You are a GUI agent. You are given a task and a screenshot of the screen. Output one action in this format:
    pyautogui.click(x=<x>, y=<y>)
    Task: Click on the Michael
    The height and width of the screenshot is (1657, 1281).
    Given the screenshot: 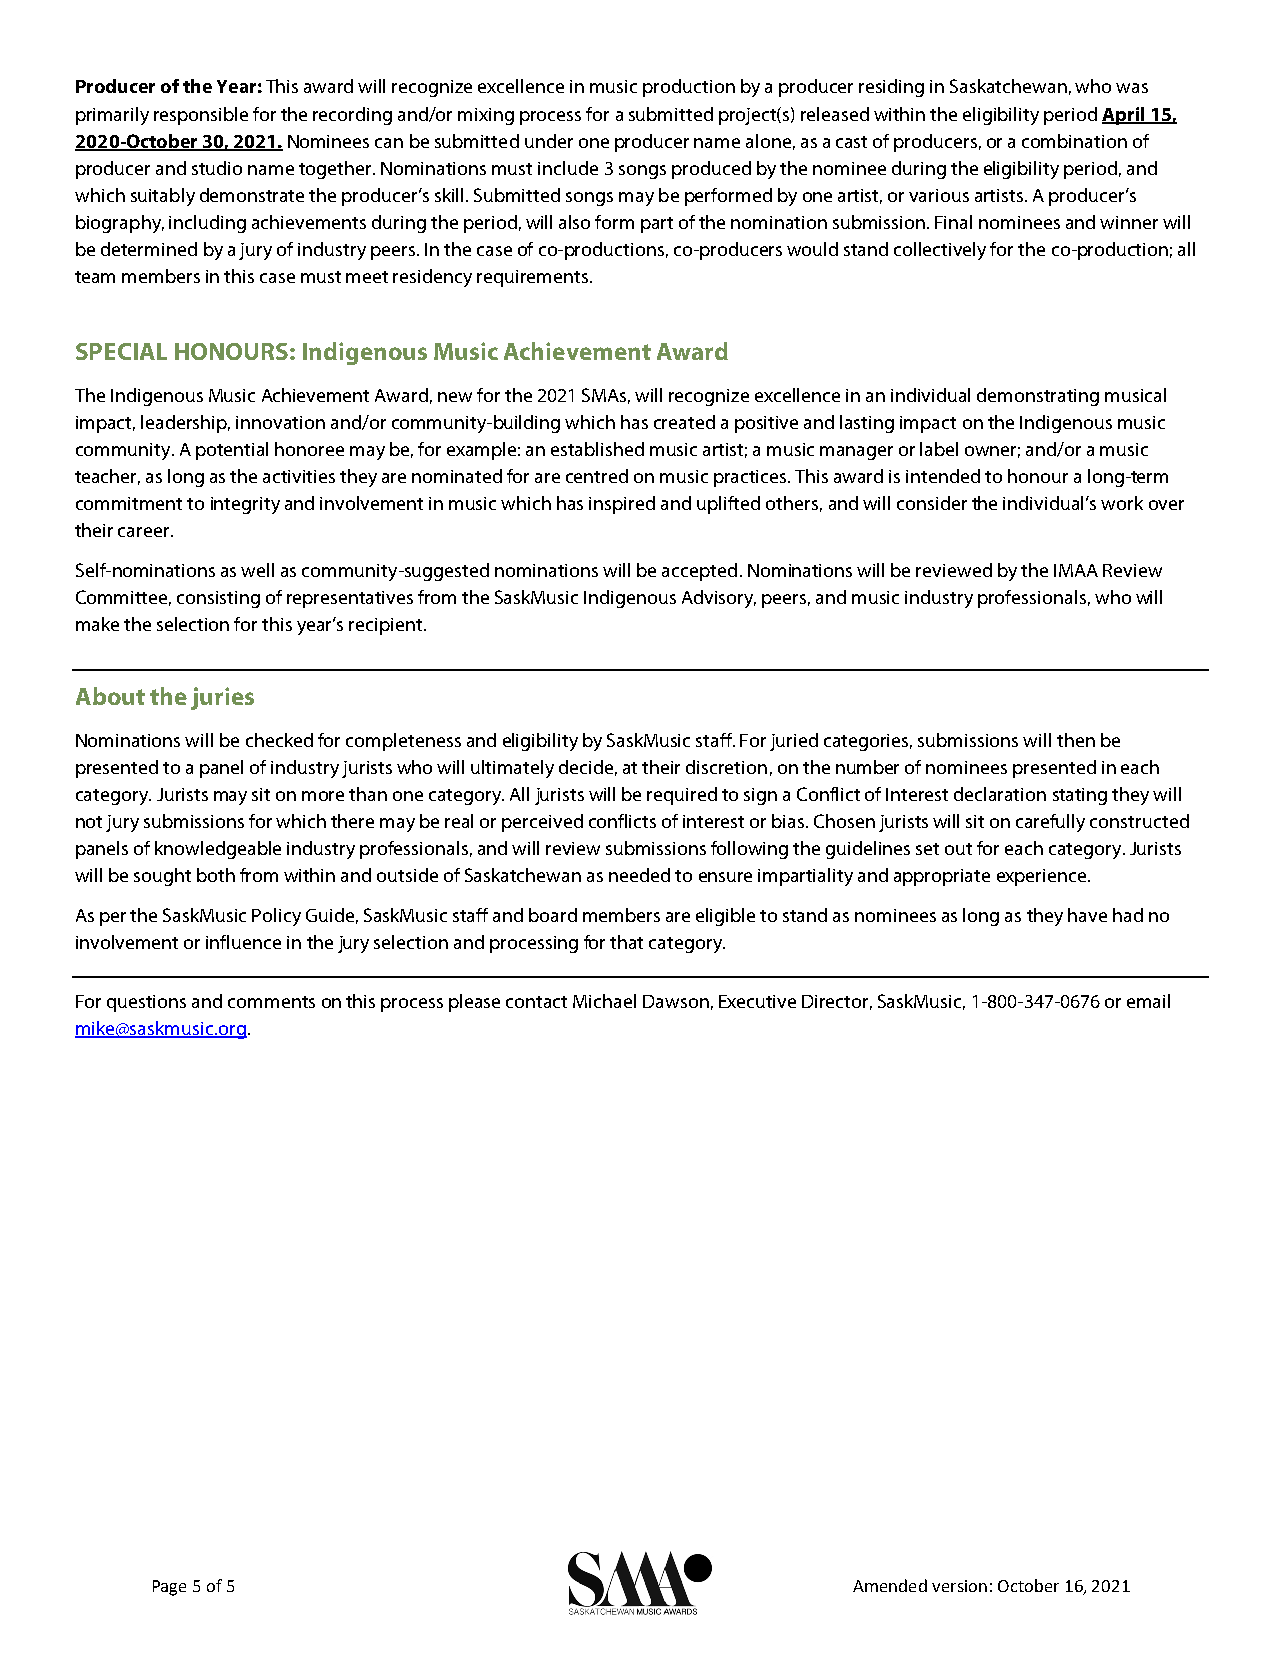 What is the action you would take?
    pyautogui.click(x=604, y=1001)
